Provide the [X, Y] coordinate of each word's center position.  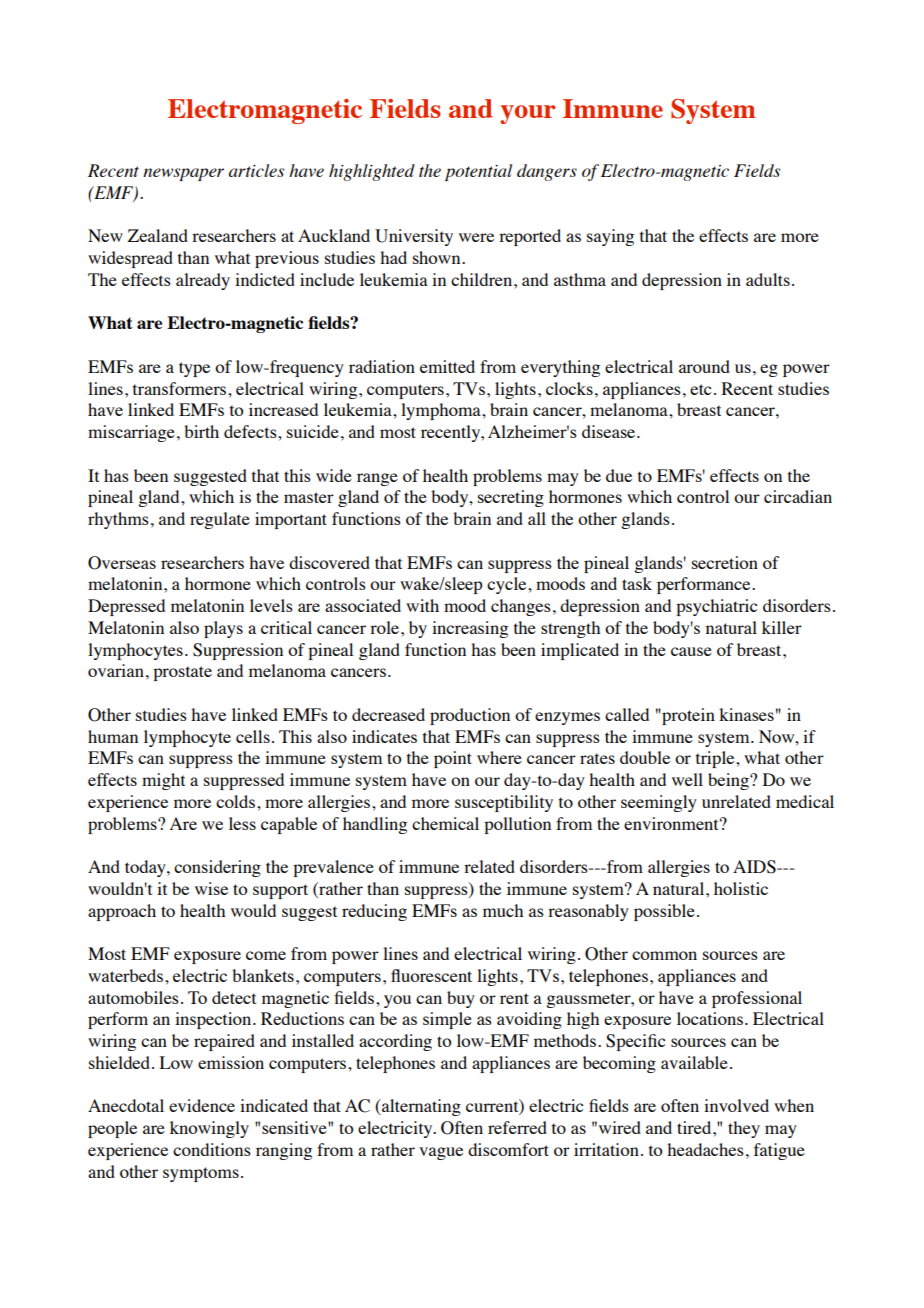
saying [610, 237]
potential [478, 172]
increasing [470, 629]
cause [691, 651]
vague [441, 1153]
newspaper [183, 174]
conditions [212, 1149]
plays [223, 629]
